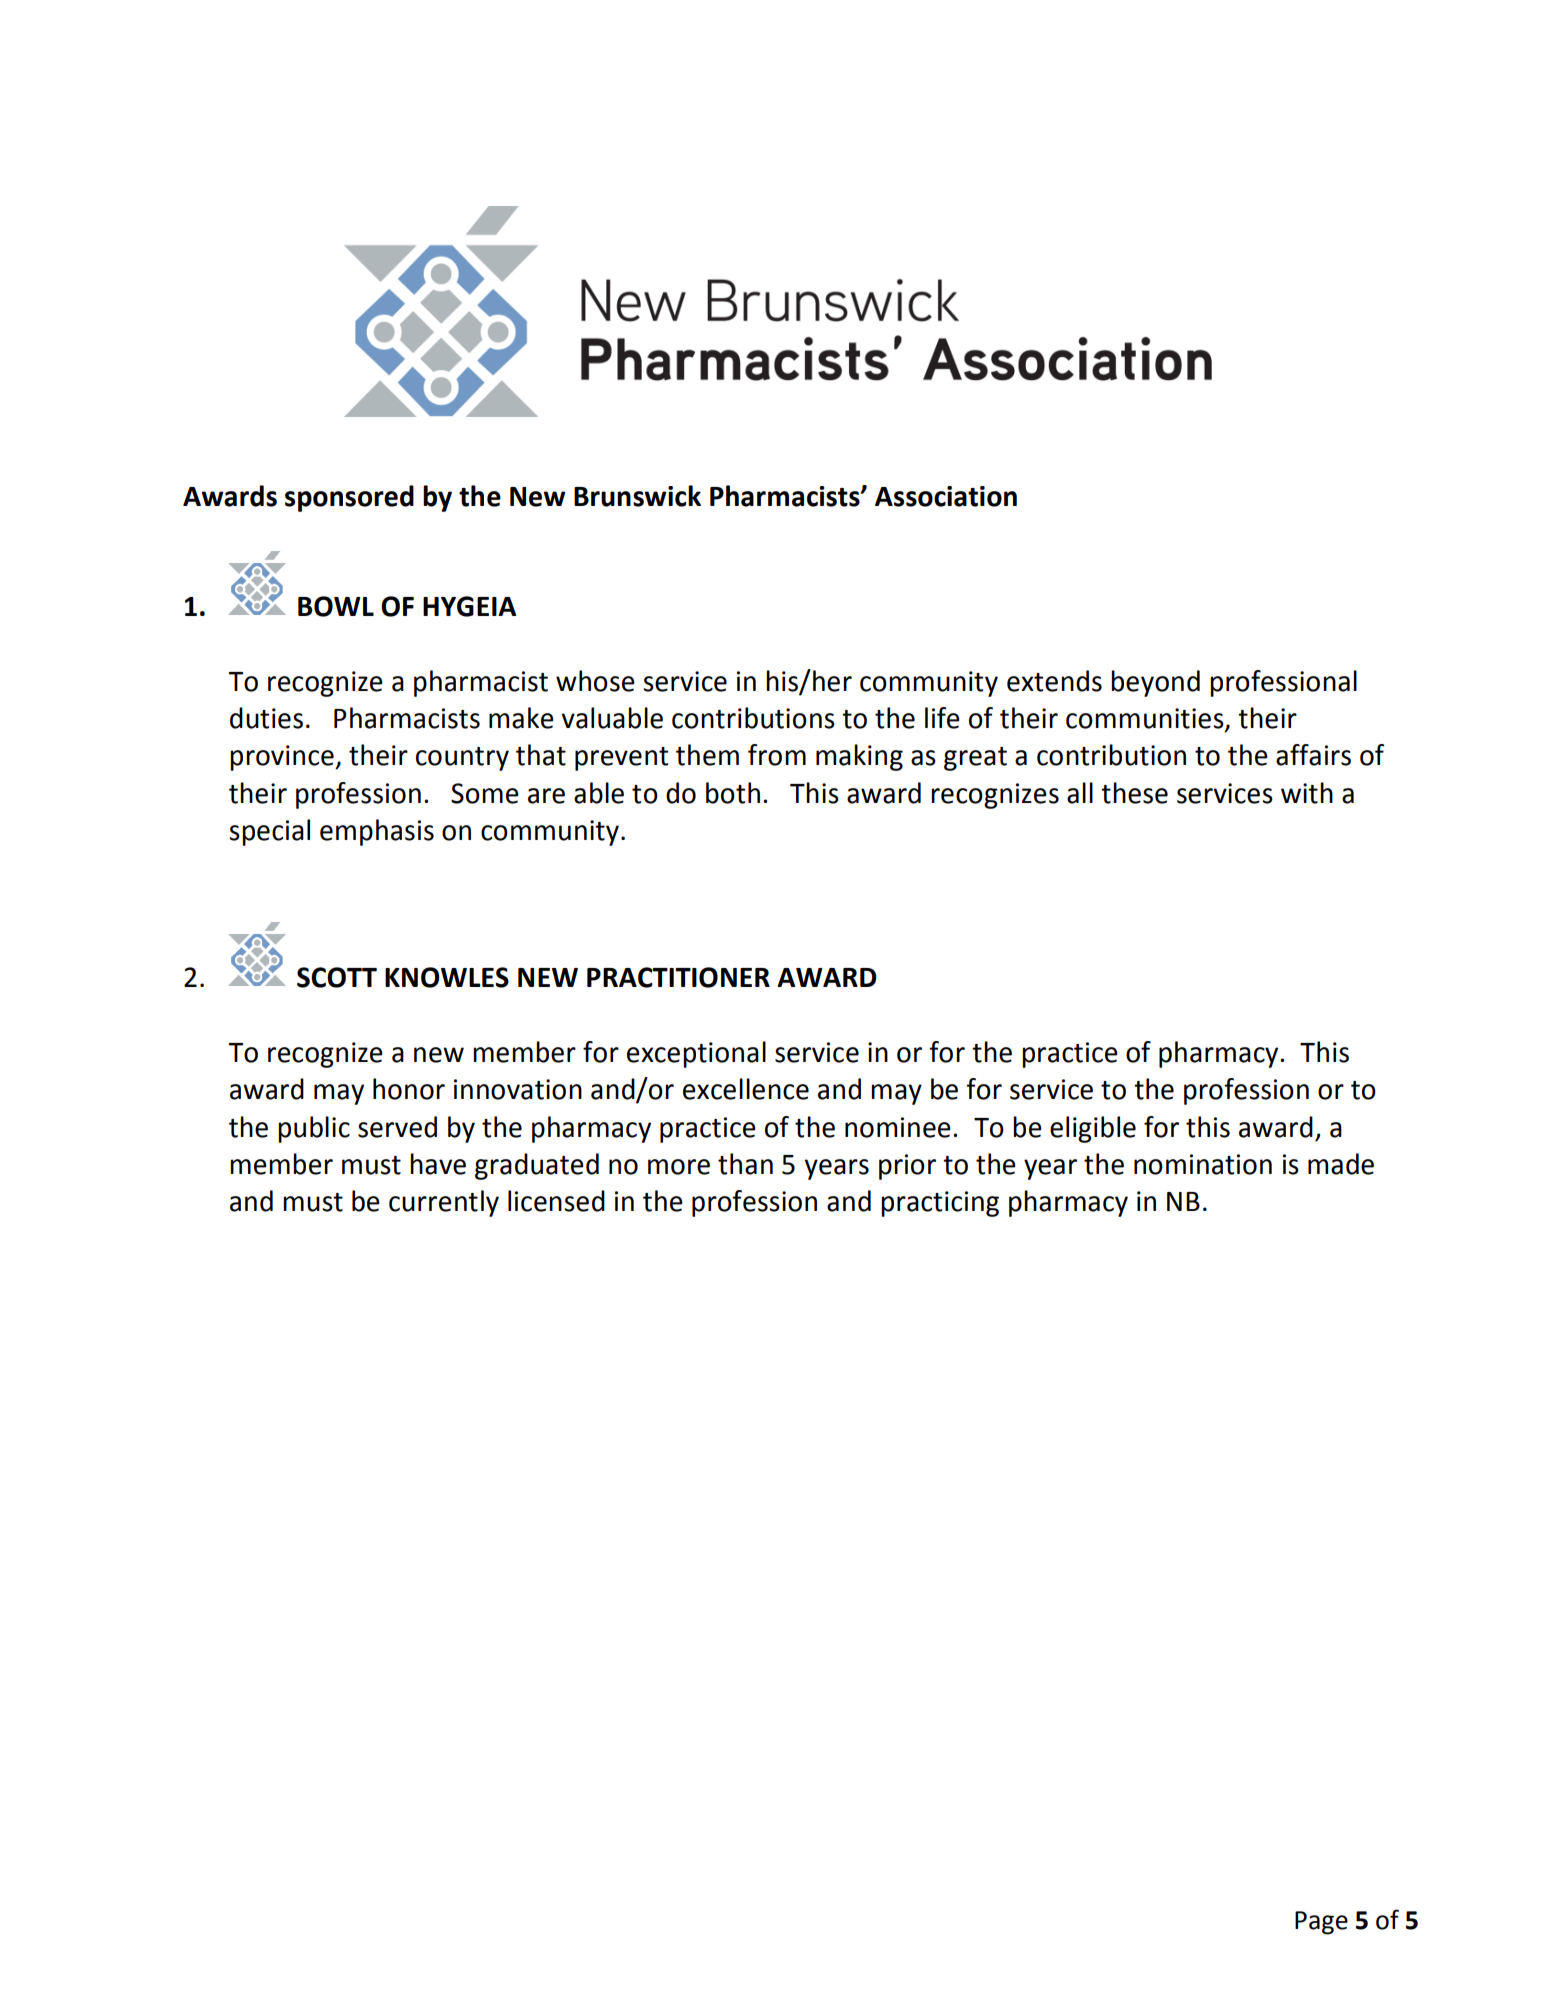  What do you see at coordinates (946, 496) in the screenshot?
I see `Association` at bounding box center [946, 496].
